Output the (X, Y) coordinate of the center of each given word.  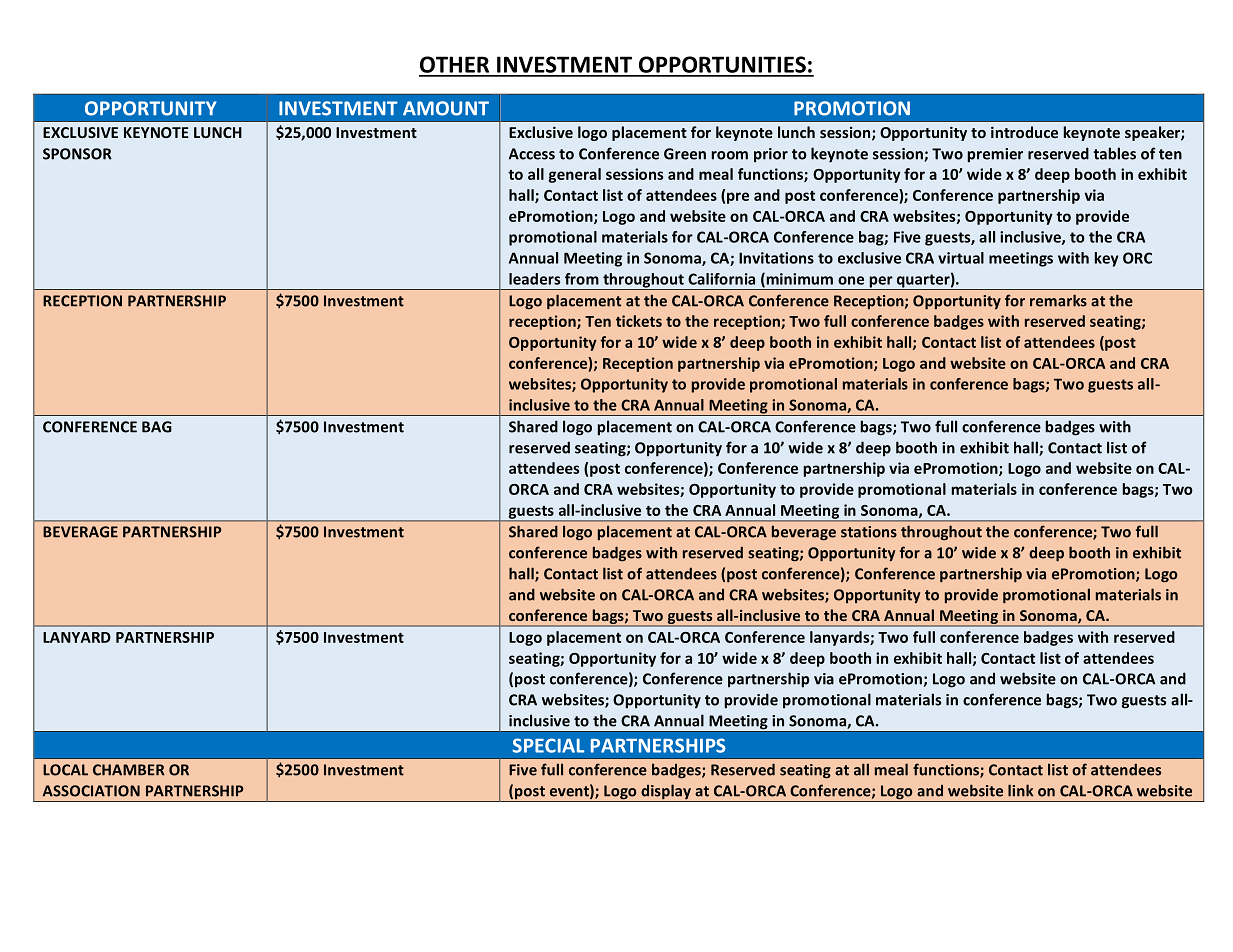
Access (532, 154)
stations (869, 532)
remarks (1058, 300)
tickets (639, 321)
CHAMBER (129, 770)
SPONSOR (77, 154)
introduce (1024, 132)
